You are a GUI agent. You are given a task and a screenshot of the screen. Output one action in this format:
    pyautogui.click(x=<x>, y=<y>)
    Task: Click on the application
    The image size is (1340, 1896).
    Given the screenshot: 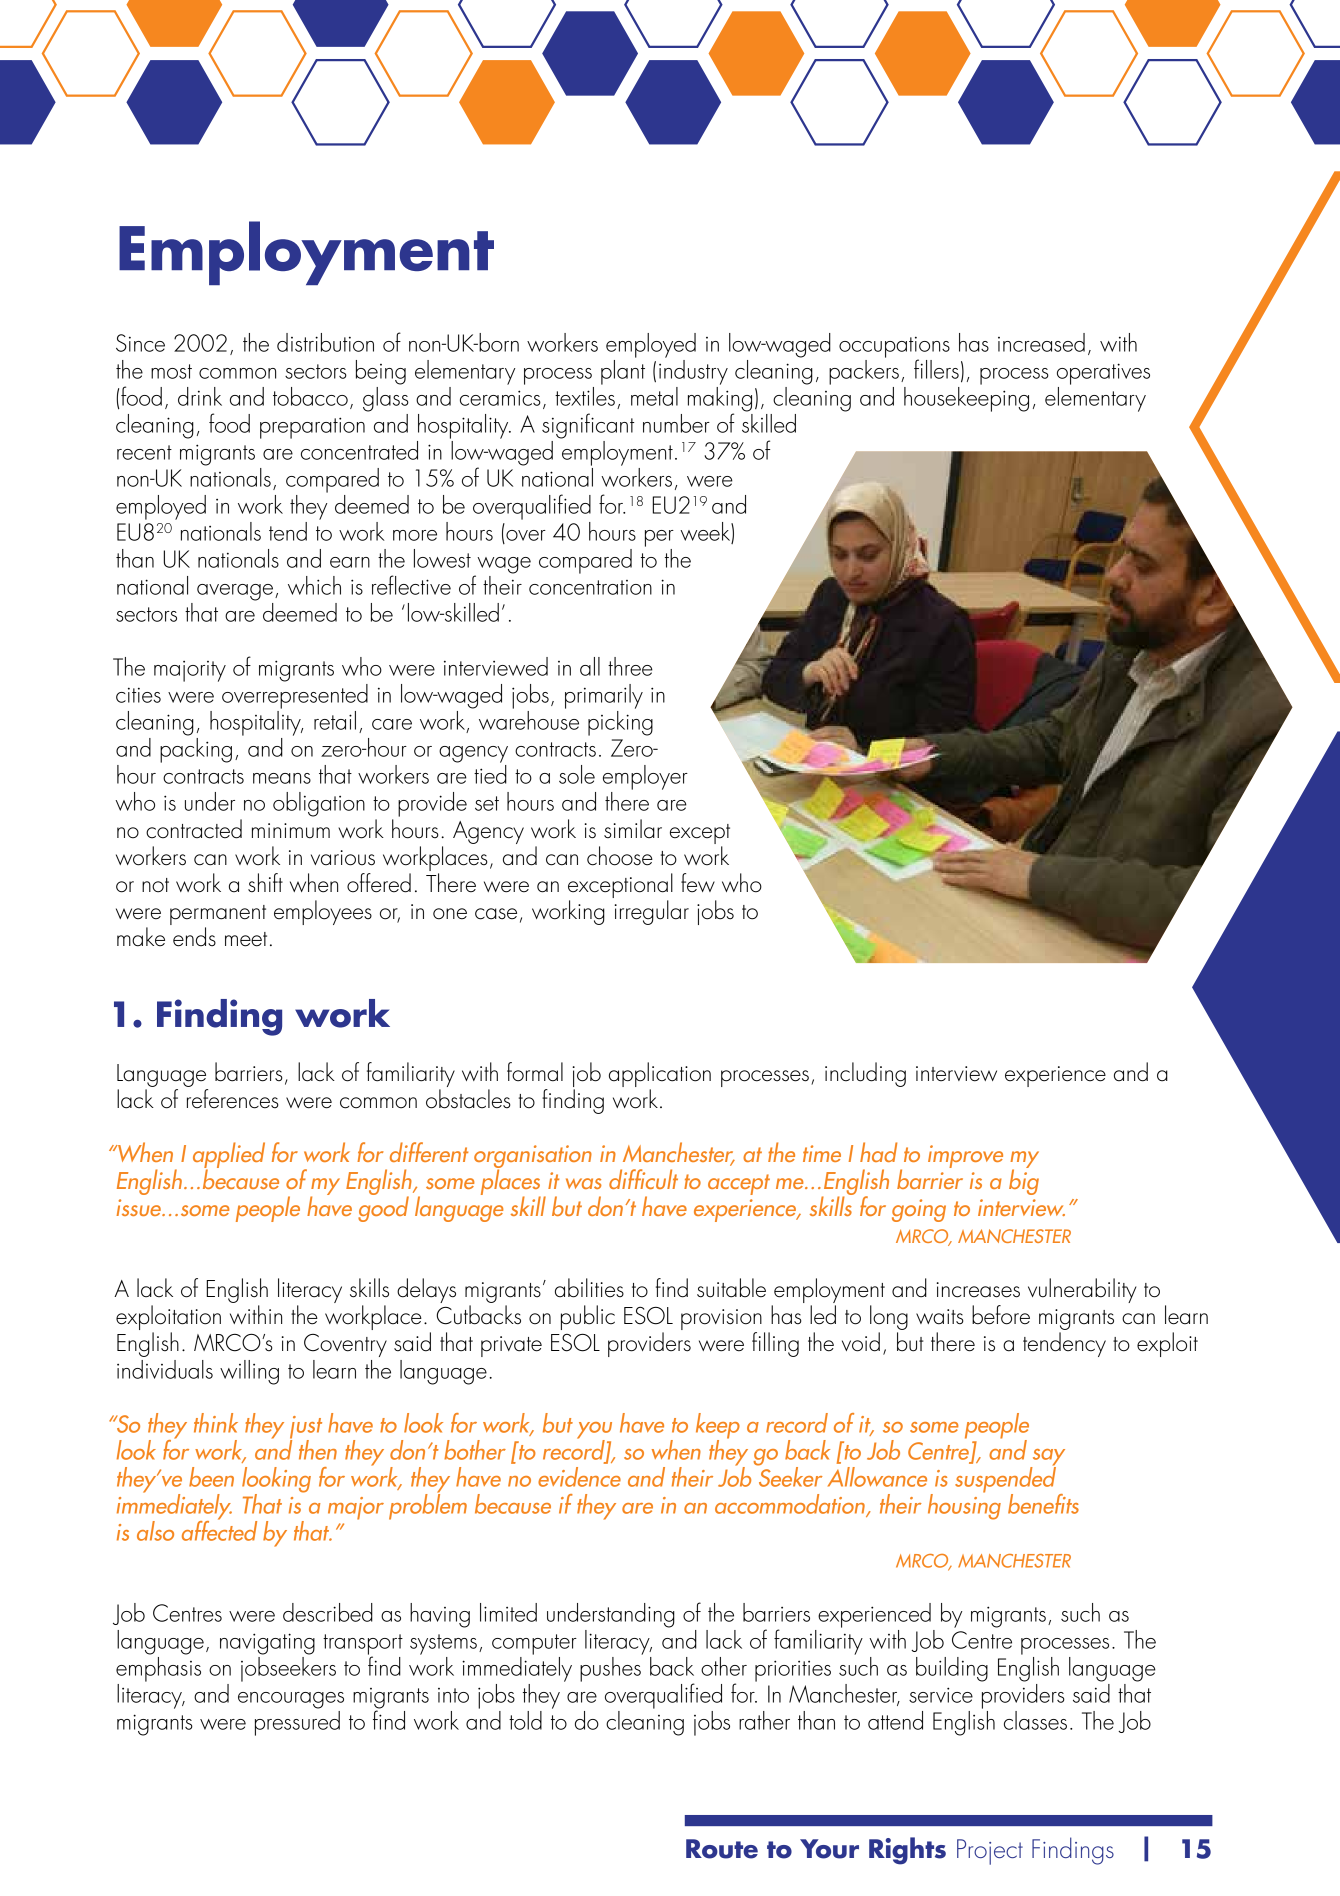 What is the action you would take?
    pyautogui.click(x=660, y=1076)
